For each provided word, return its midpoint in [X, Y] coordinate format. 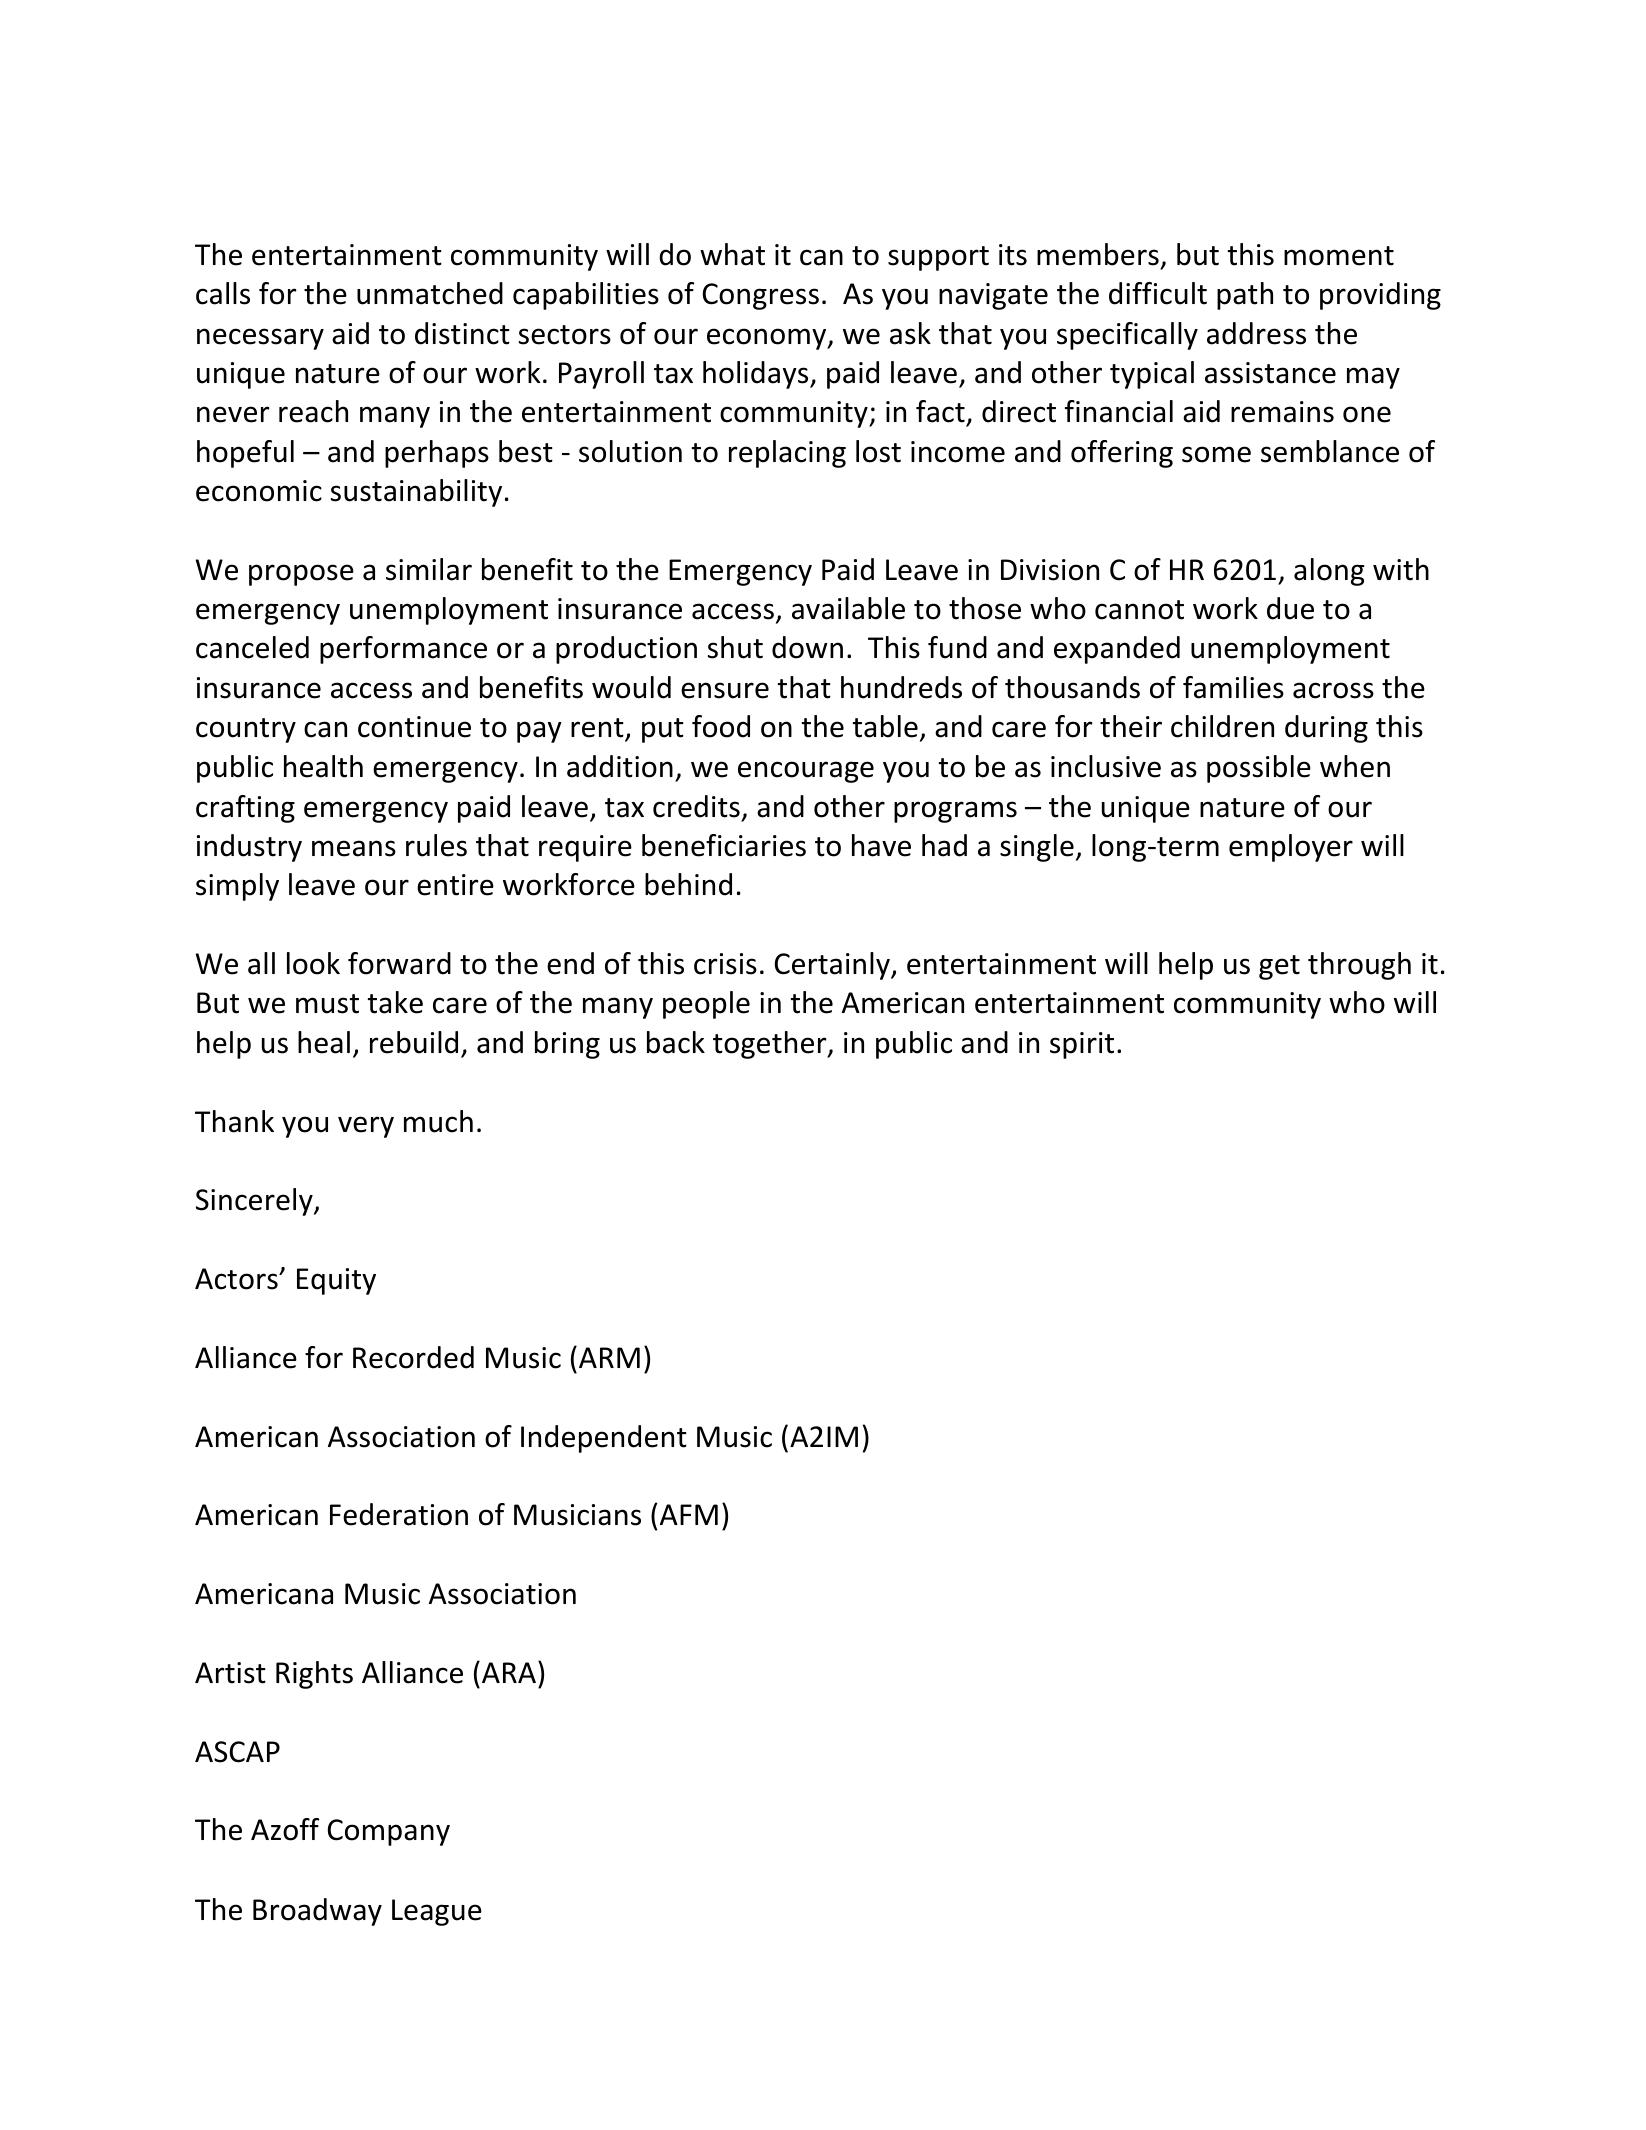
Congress [760, 296]
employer [1291, 848]
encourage [806, 772]
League [437, 1912]
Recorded [413, 1357]
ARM [609, 1357]
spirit [1082, 1045]
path [1245, 296]
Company [388, 1832]
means [354, 848]
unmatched [430, 293]
